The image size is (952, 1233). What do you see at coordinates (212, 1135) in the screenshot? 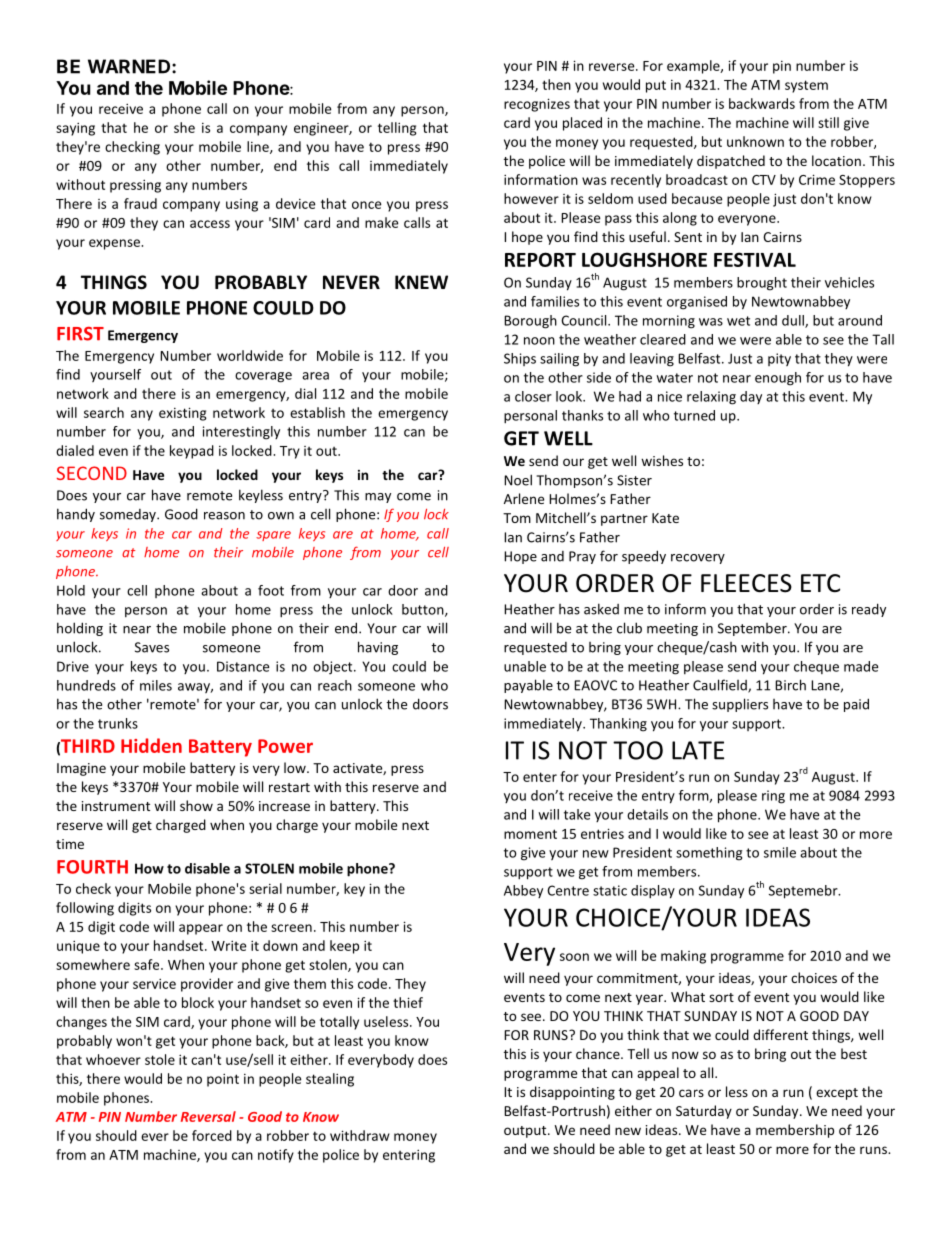
I see `forced` at bounding box center [212, 1135].
